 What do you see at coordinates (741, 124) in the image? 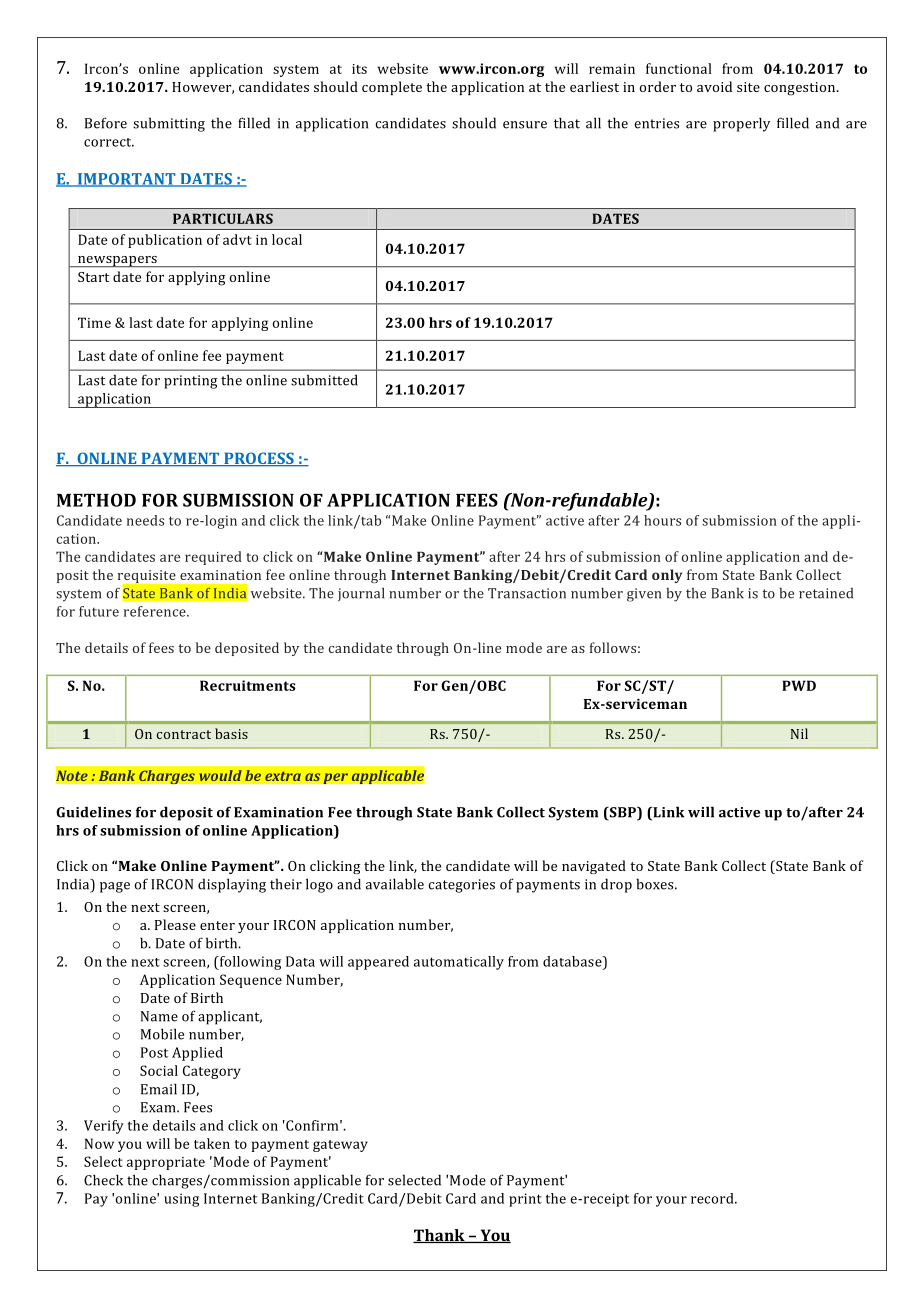
I see `properly` at bounding box center [741, 124].
